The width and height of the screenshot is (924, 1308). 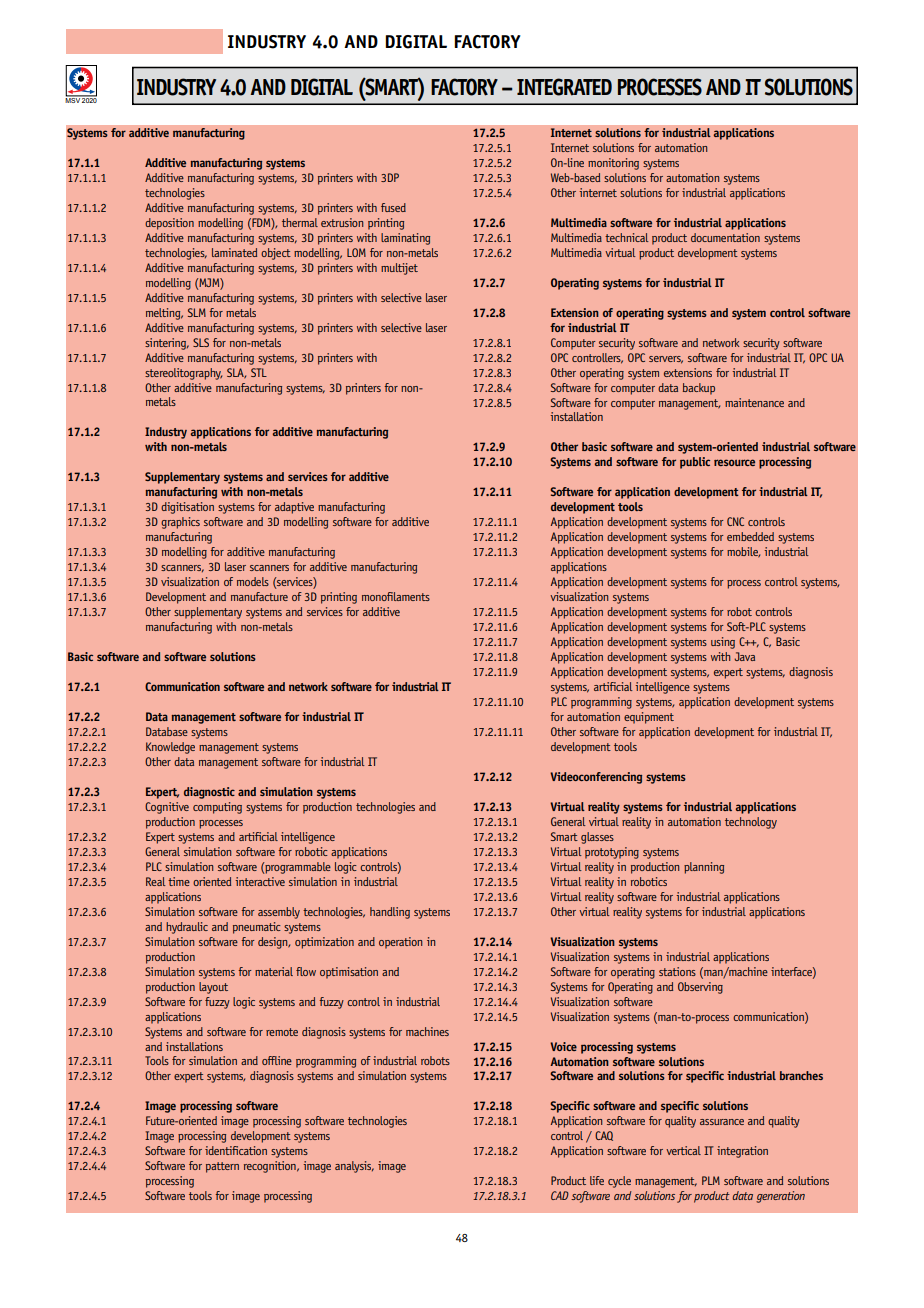 I want to click on backup, so click(x=699, y=389).
